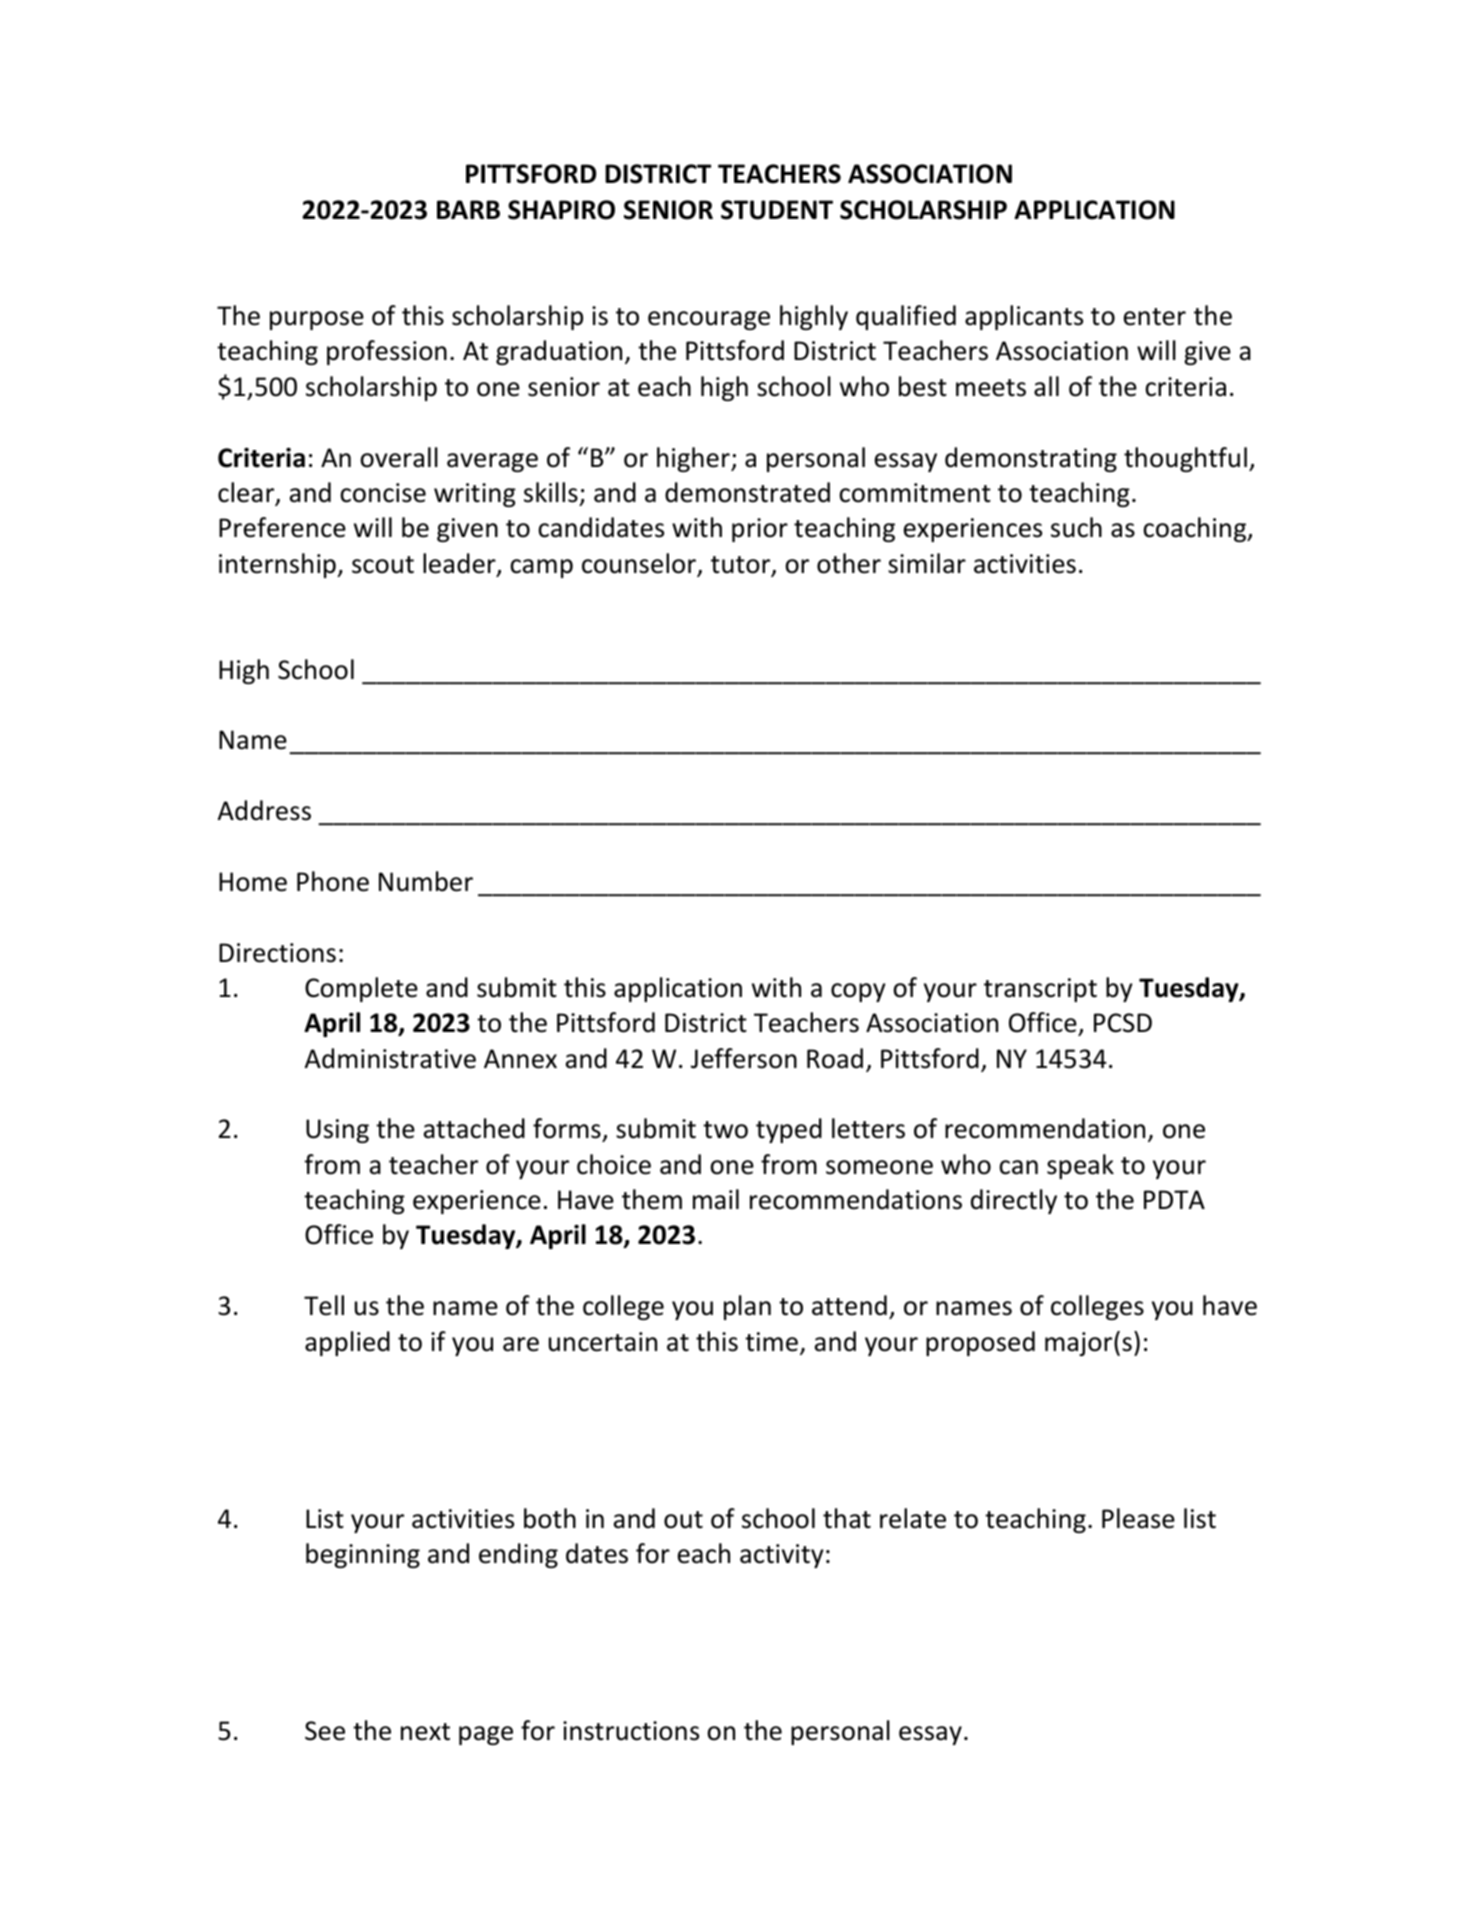 This screenshot has width=1478, height=1912. Describe the element at coordinates (1024, 317) in the screenshot. I see `applicants` at that location.
